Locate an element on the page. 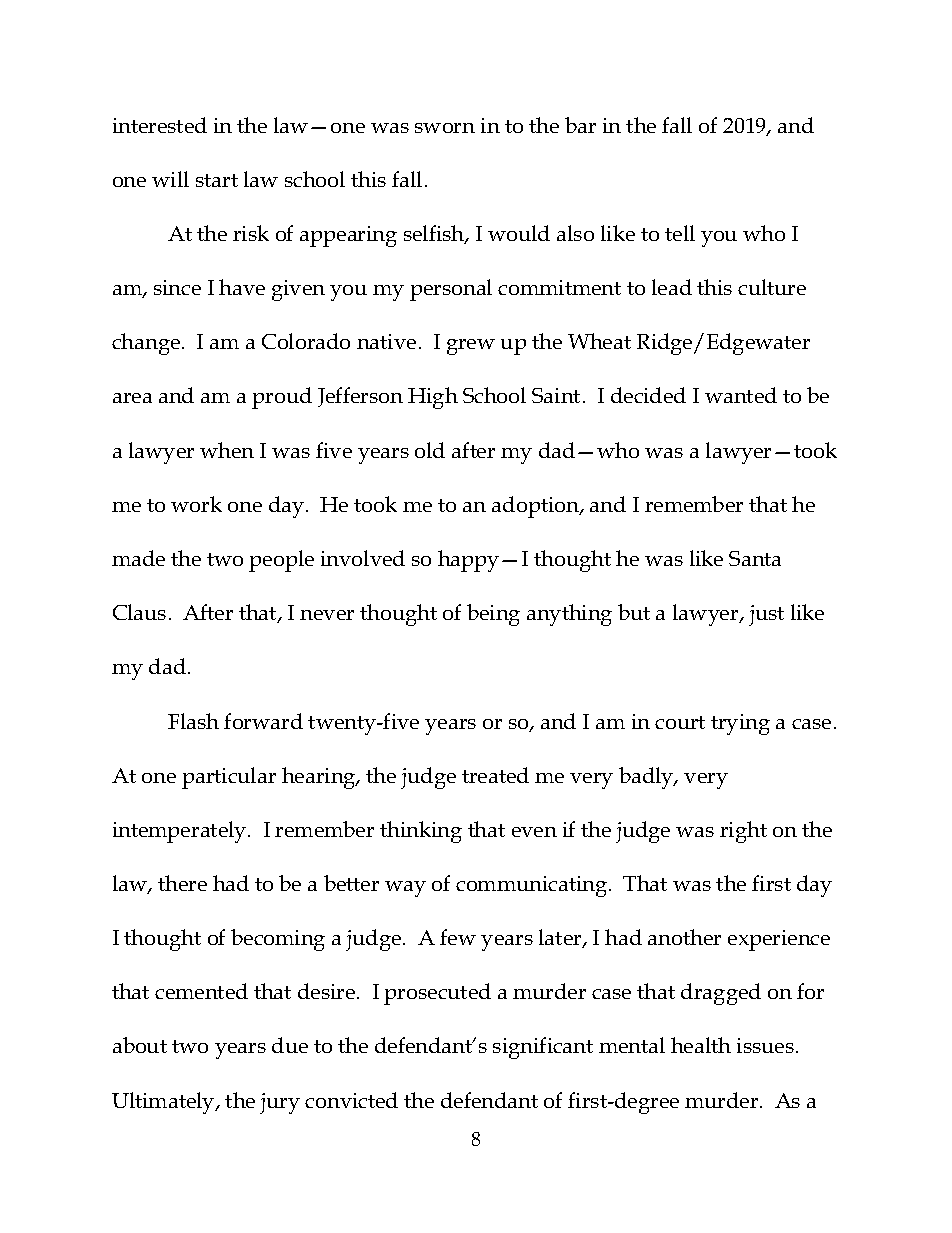 Image resolution: width=952 pixels, height=1233 pixels. proud is located at coordinates (282, 398).
